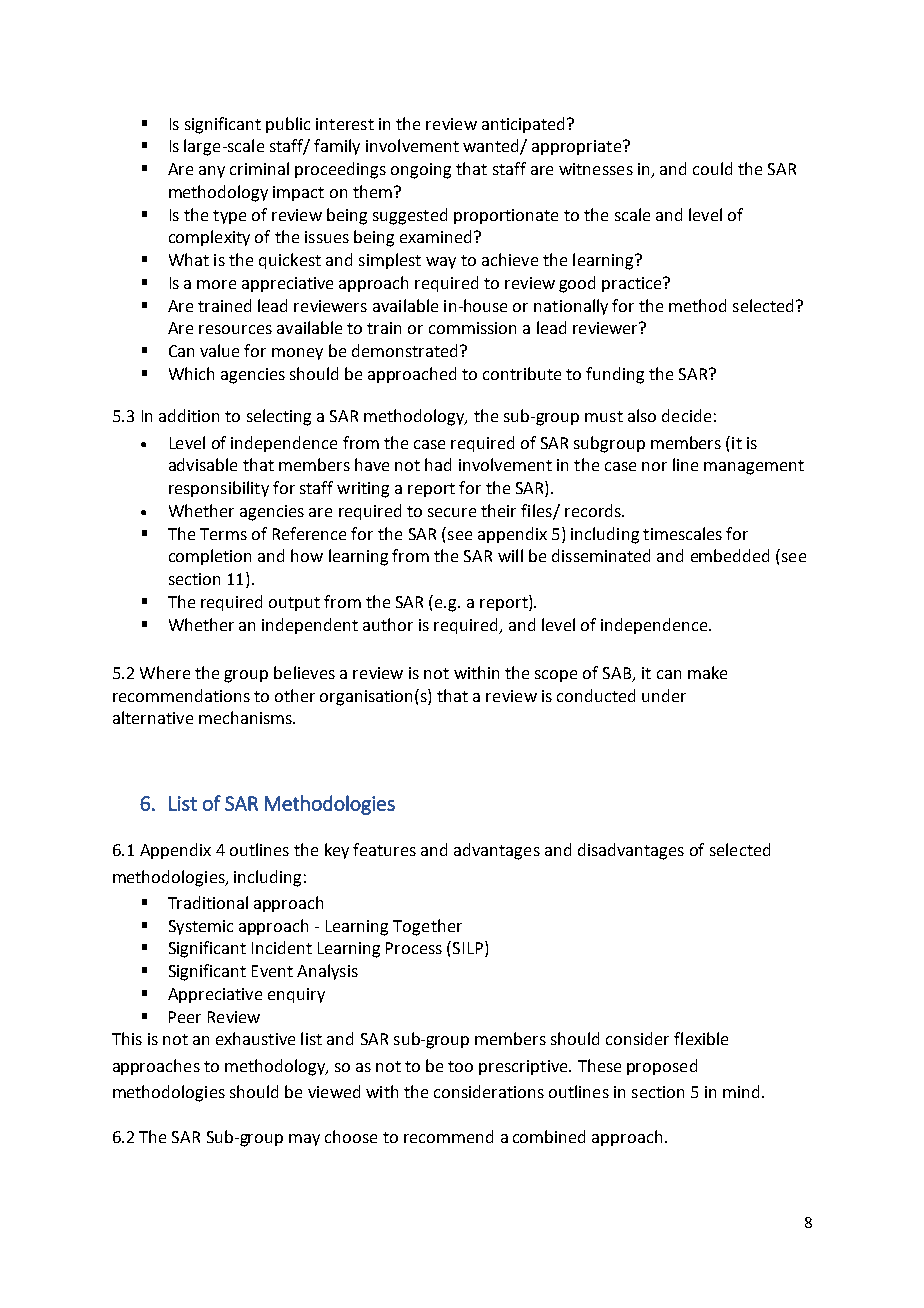 The image size is (924, 1308). What do you see at coordinates (615, 375) in the image?
I see `funding` at bounding box center [615, 375].
